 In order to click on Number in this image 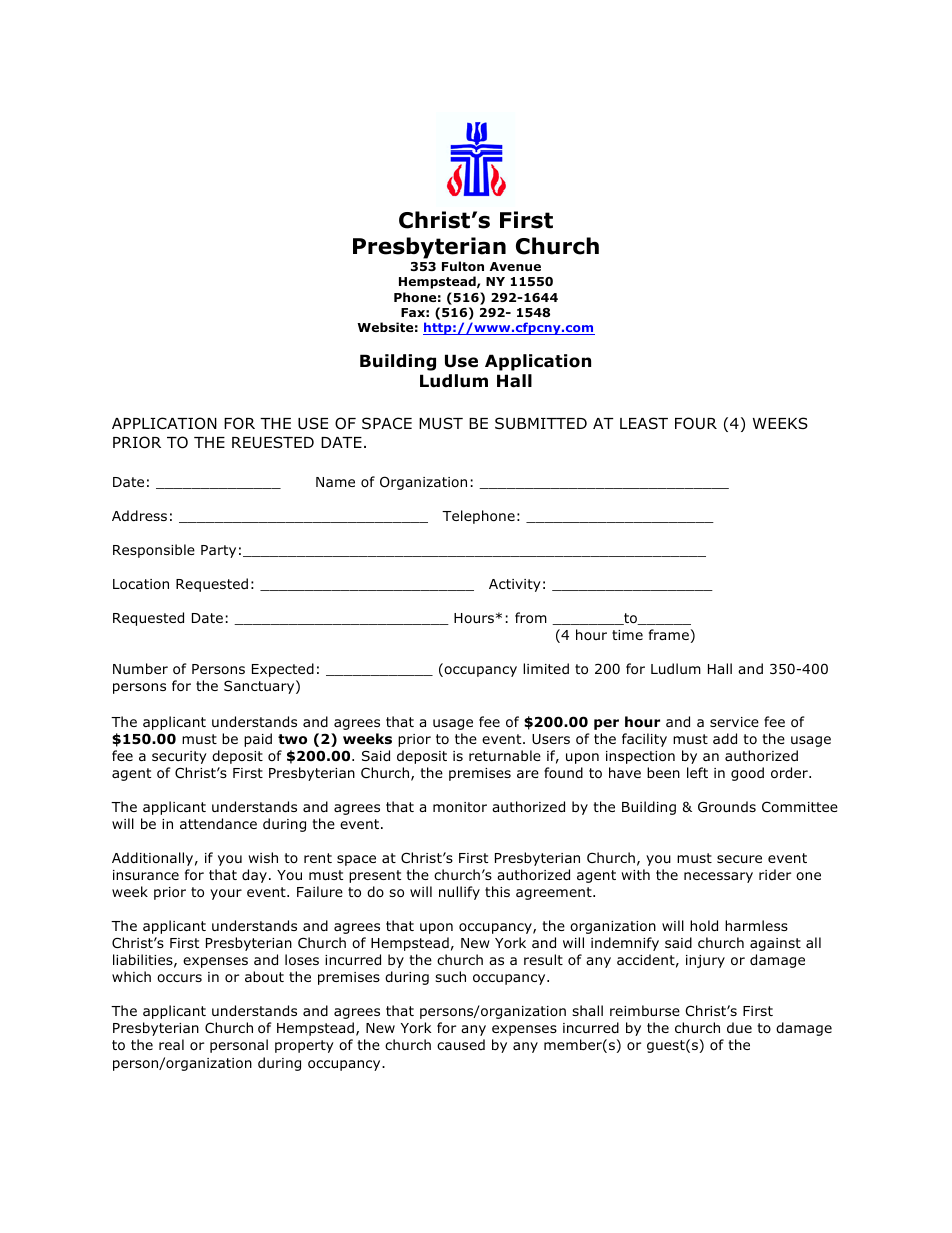, I will do `click(140, 668)`.
